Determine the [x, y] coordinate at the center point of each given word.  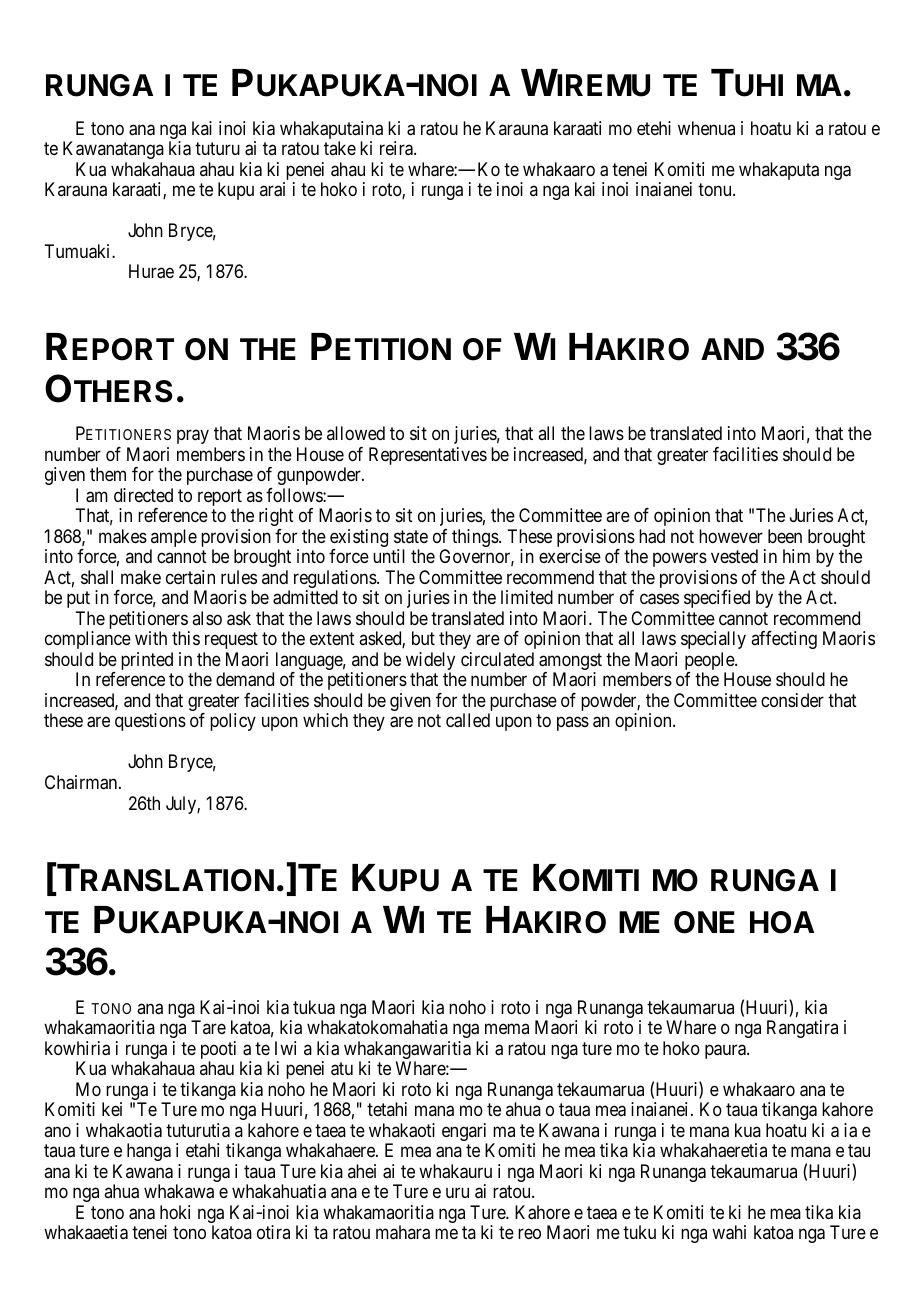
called [468, 720]
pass [573, 724]
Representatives [428, 456]
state [411, 537]
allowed [356, 433]
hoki [175, 1212]
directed [143, 495]
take [340, 148]
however [731, 536]
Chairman [82, 782]
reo [529, 1234]
